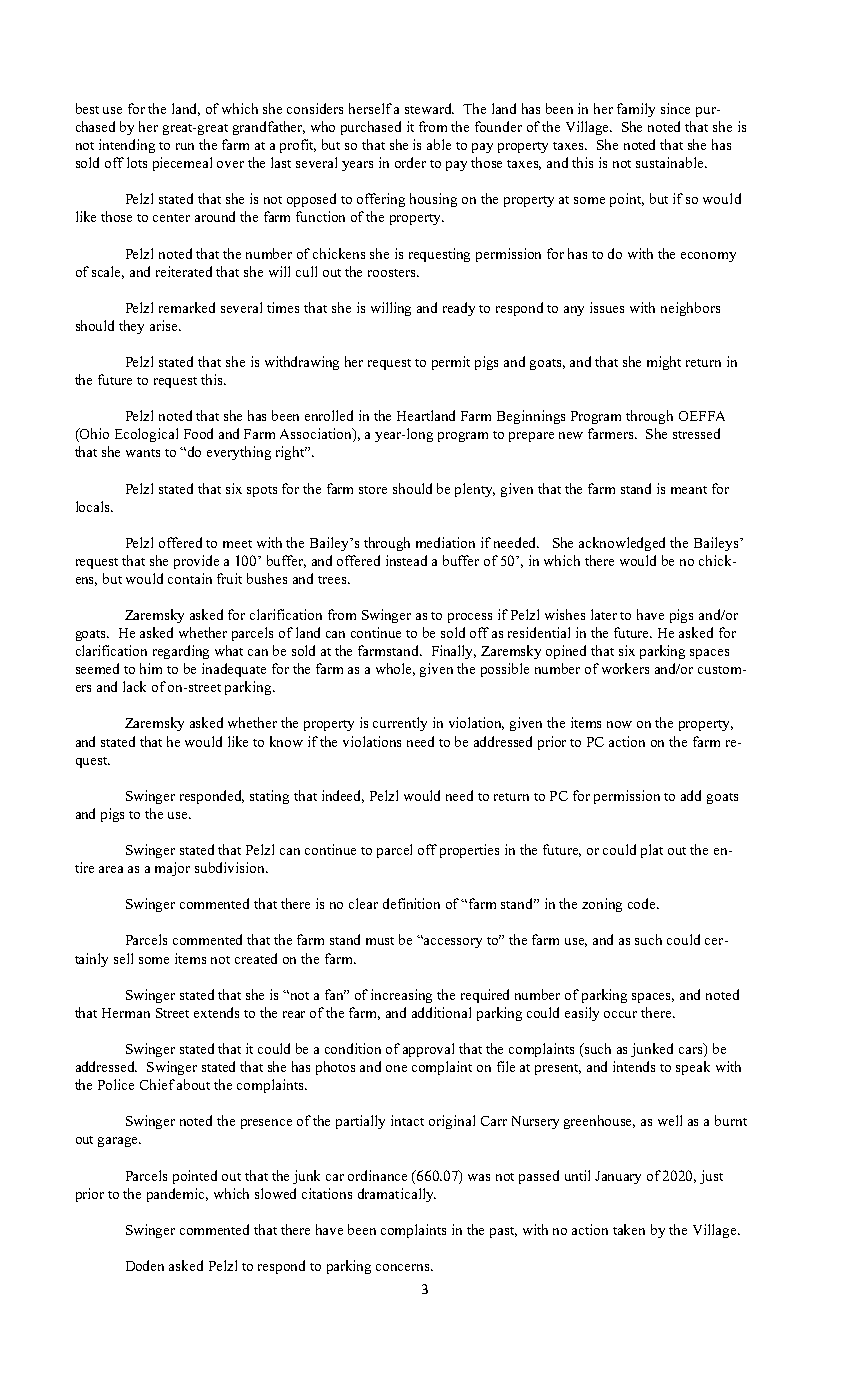 The width and height of the page is (849, 1400). I want to click on concerns, so click(404, 1267).
